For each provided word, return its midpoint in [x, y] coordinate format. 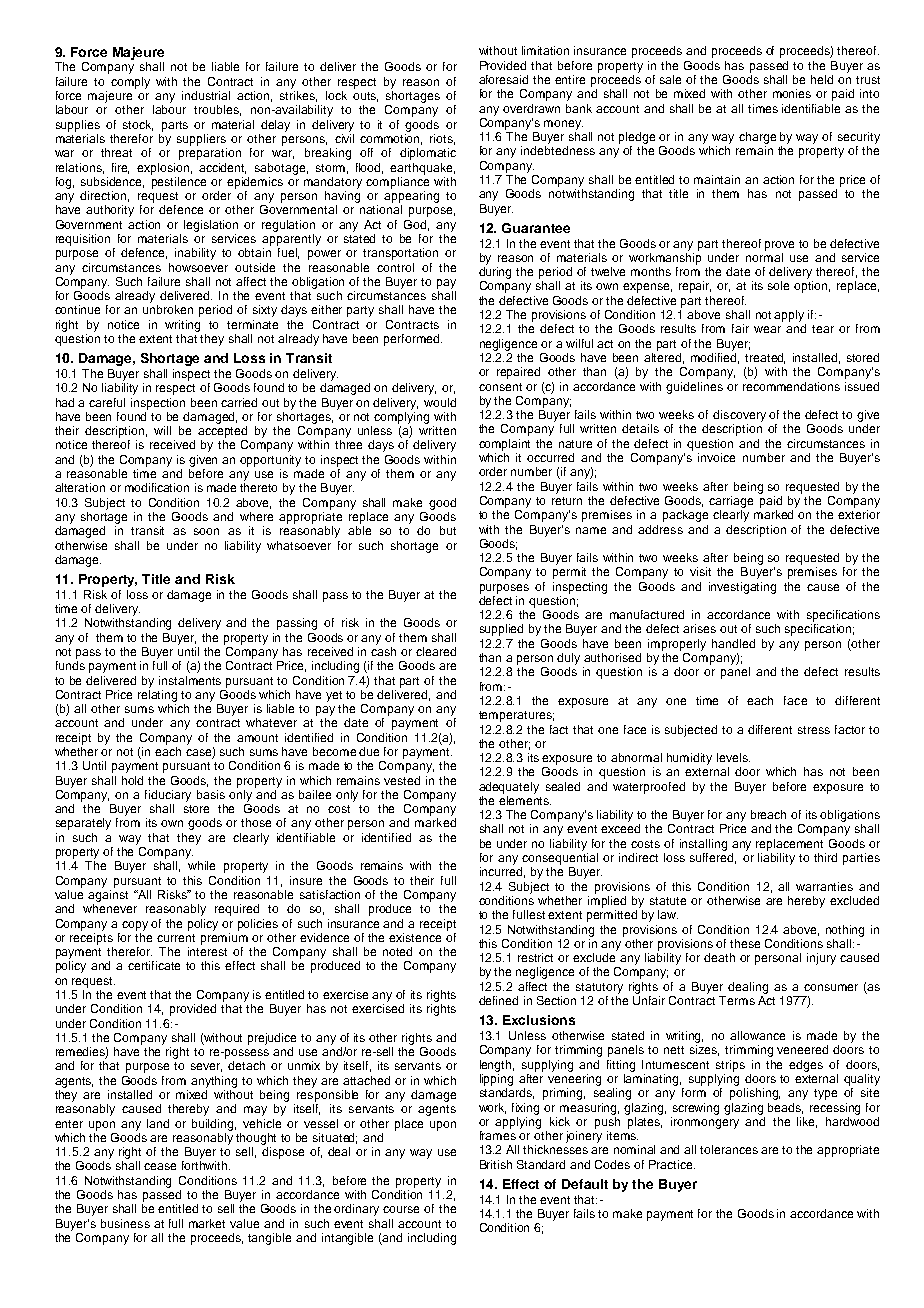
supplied [501, 630]
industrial [206, 95]
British [496, 1164]
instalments [190, 680]
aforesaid [503, 79]
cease [160, 1166]
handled [733, 643]
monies [792, 93]
